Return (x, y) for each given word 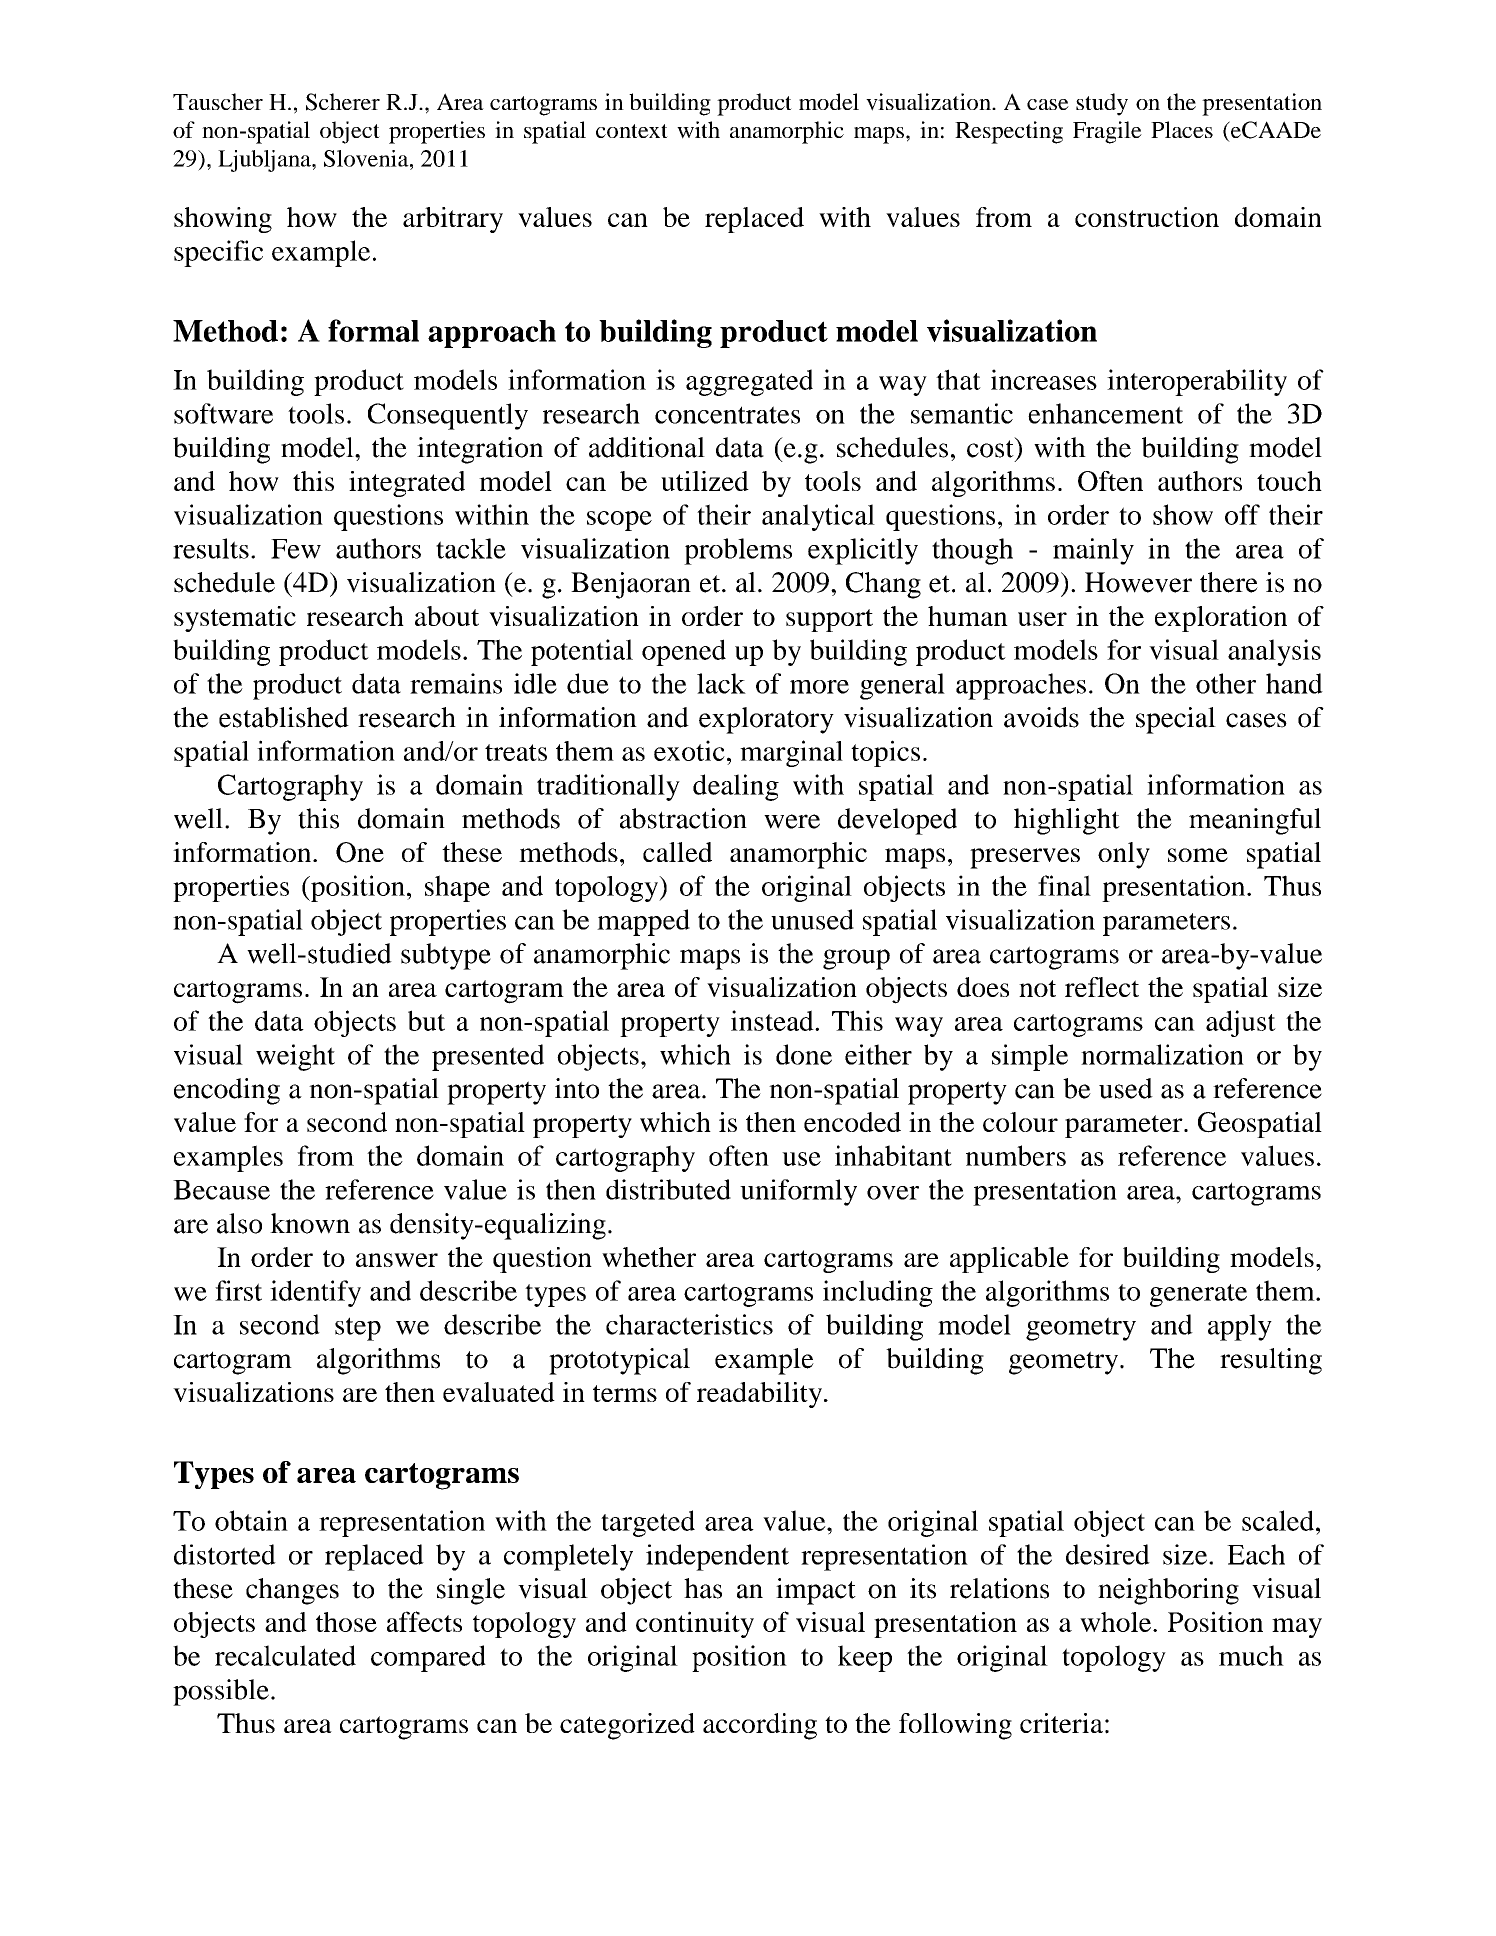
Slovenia (367, 158)
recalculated (285, 1655)
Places (1182, 129)
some (1198, 855)
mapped (643, 922)
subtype (446, 956)
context (632, 131)
